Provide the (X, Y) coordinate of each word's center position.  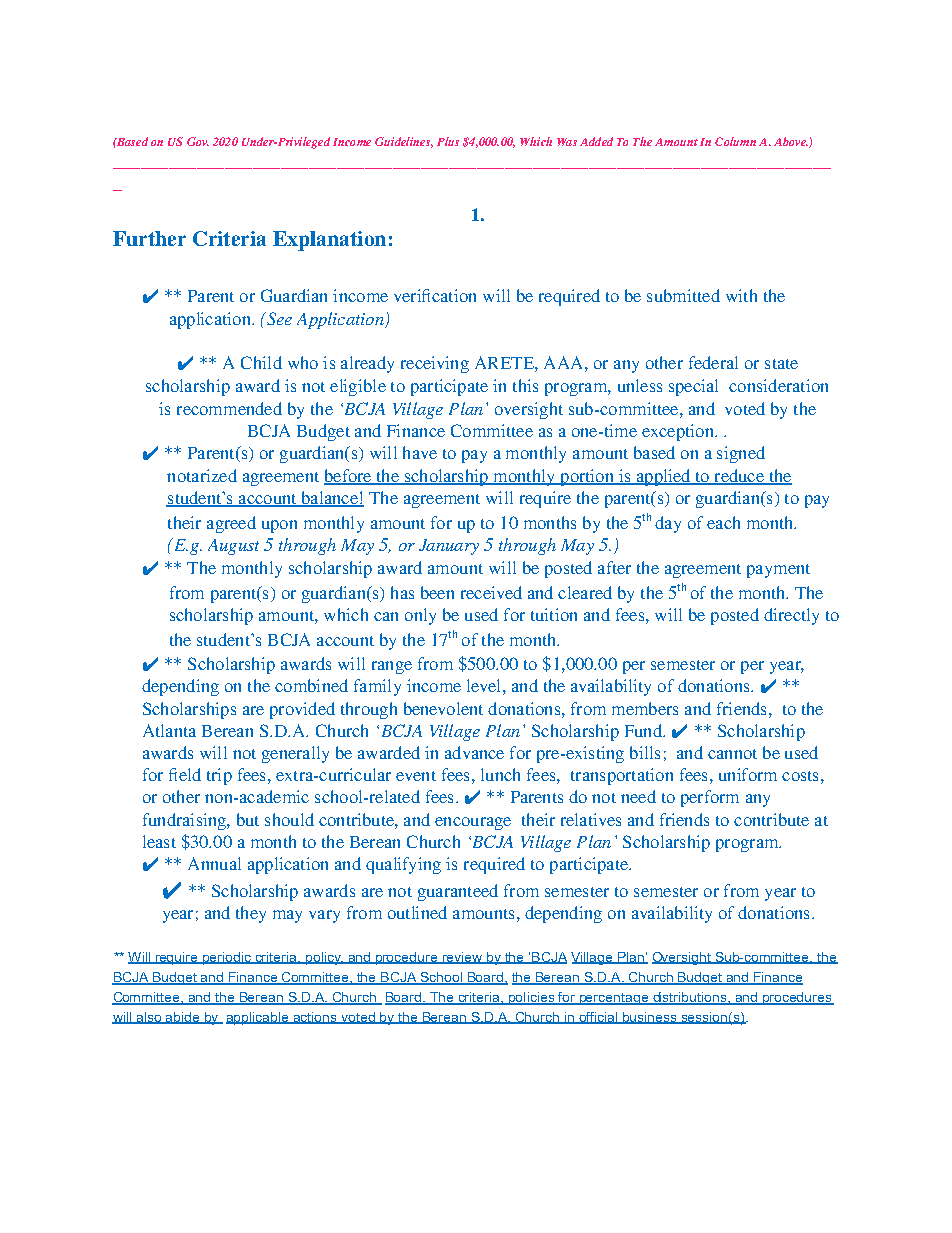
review (462, 958)
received (491, 592)
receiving (435, 364)
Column (735, 141)
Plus (448, 141)
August (233, 547)
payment (778, 571)
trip (219, 776)
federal (713, 362)
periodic (227, 958)
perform (710, 798)
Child (261, 362)
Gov (198, 141)
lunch (500, 774)
